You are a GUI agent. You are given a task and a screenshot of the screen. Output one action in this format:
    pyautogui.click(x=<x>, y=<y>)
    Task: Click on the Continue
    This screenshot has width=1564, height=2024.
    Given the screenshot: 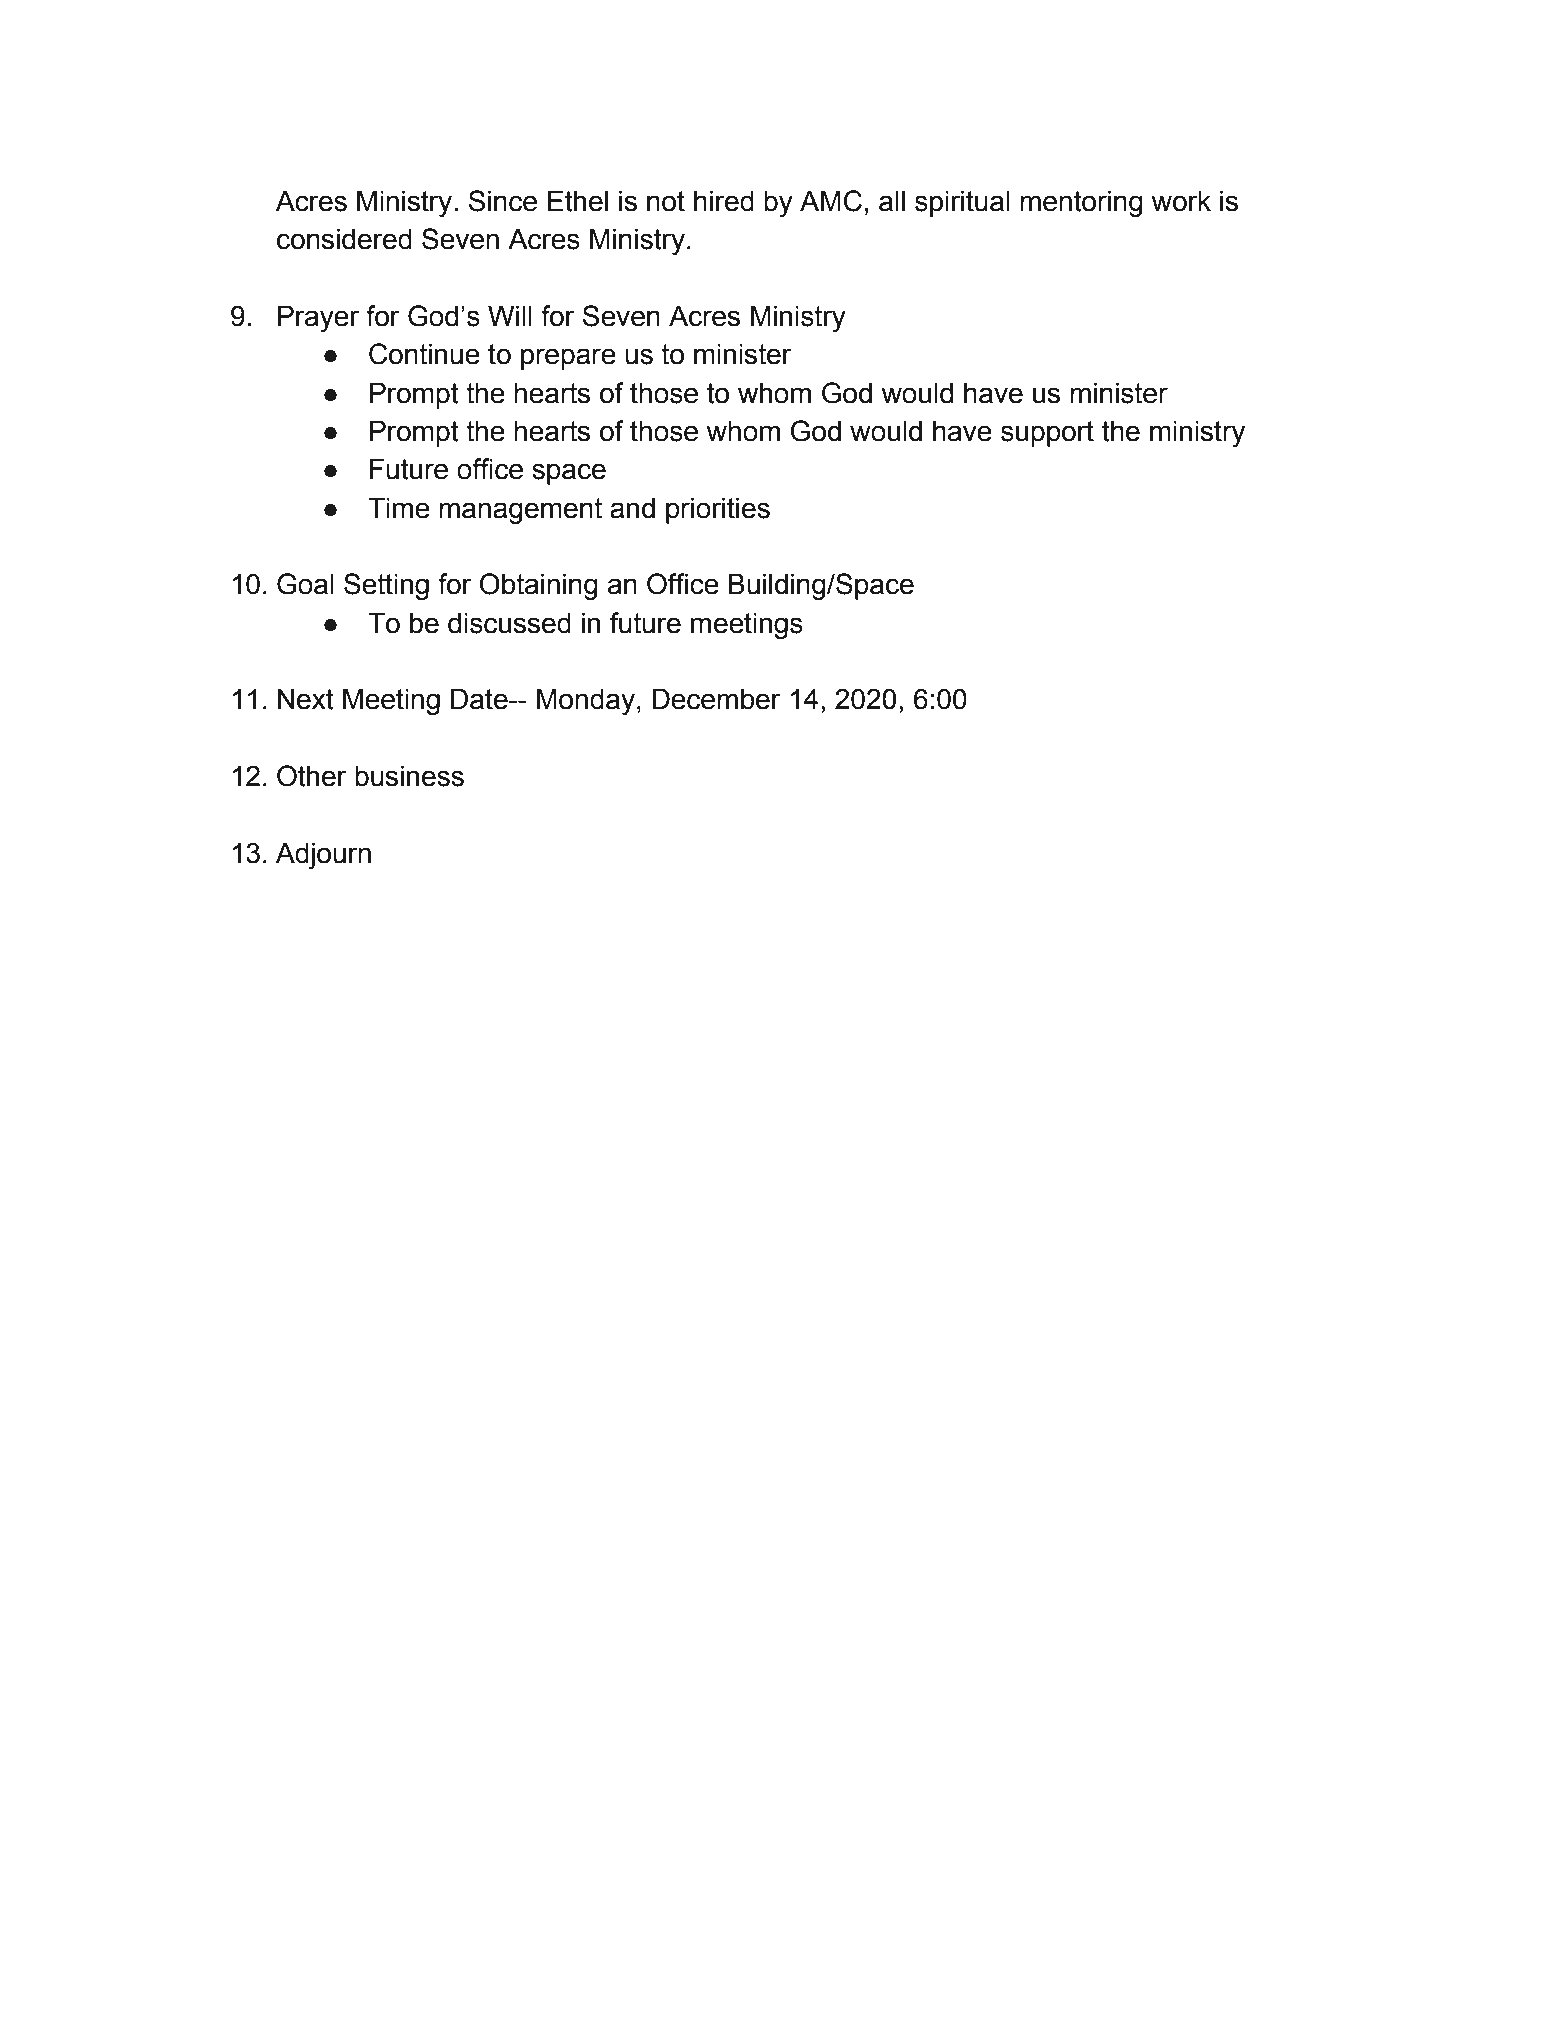 What is the action you would take?
    pyautogui.click(x=424, y=354)
